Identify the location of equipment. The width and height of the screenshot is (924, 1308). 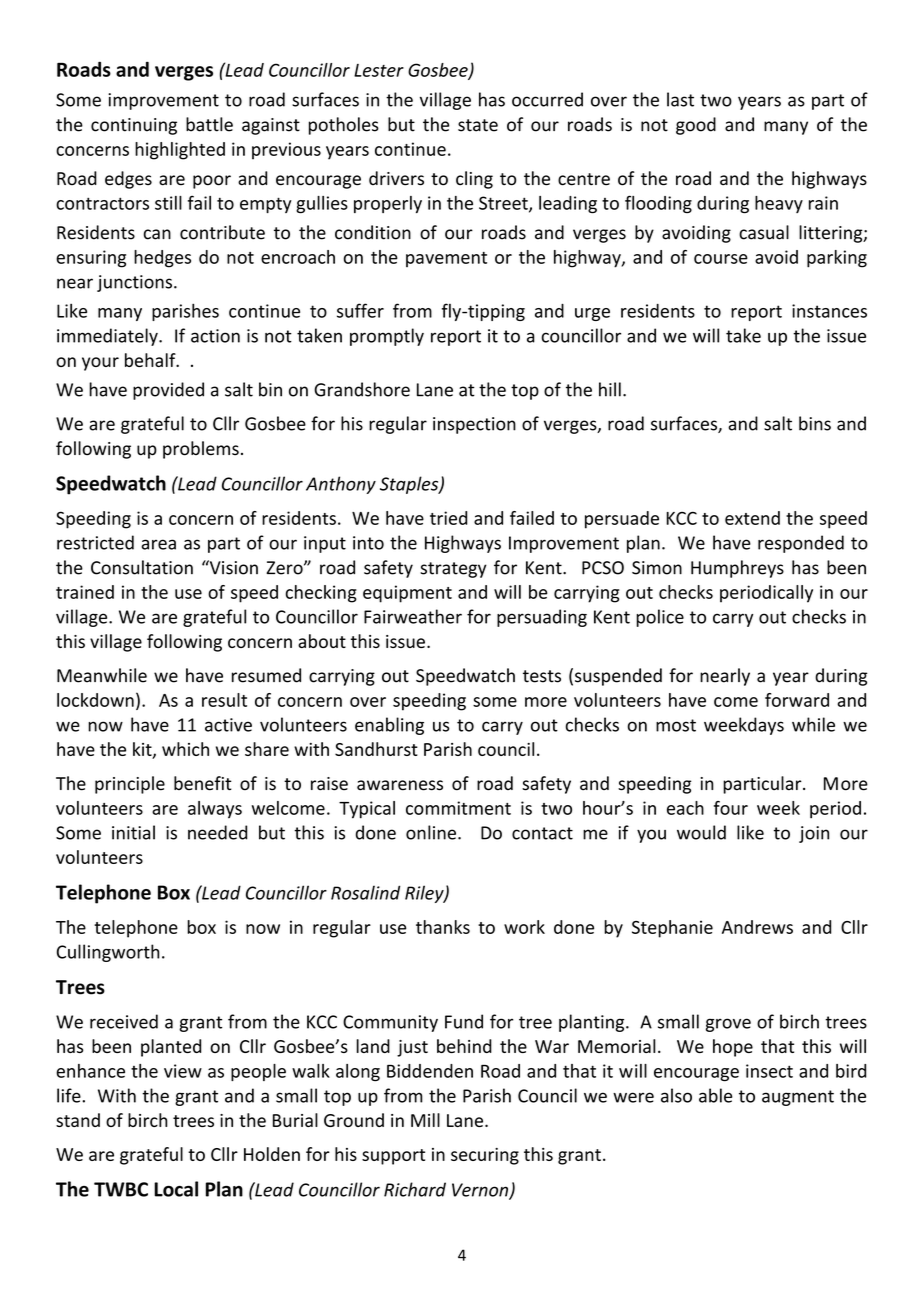
(407, 594).
